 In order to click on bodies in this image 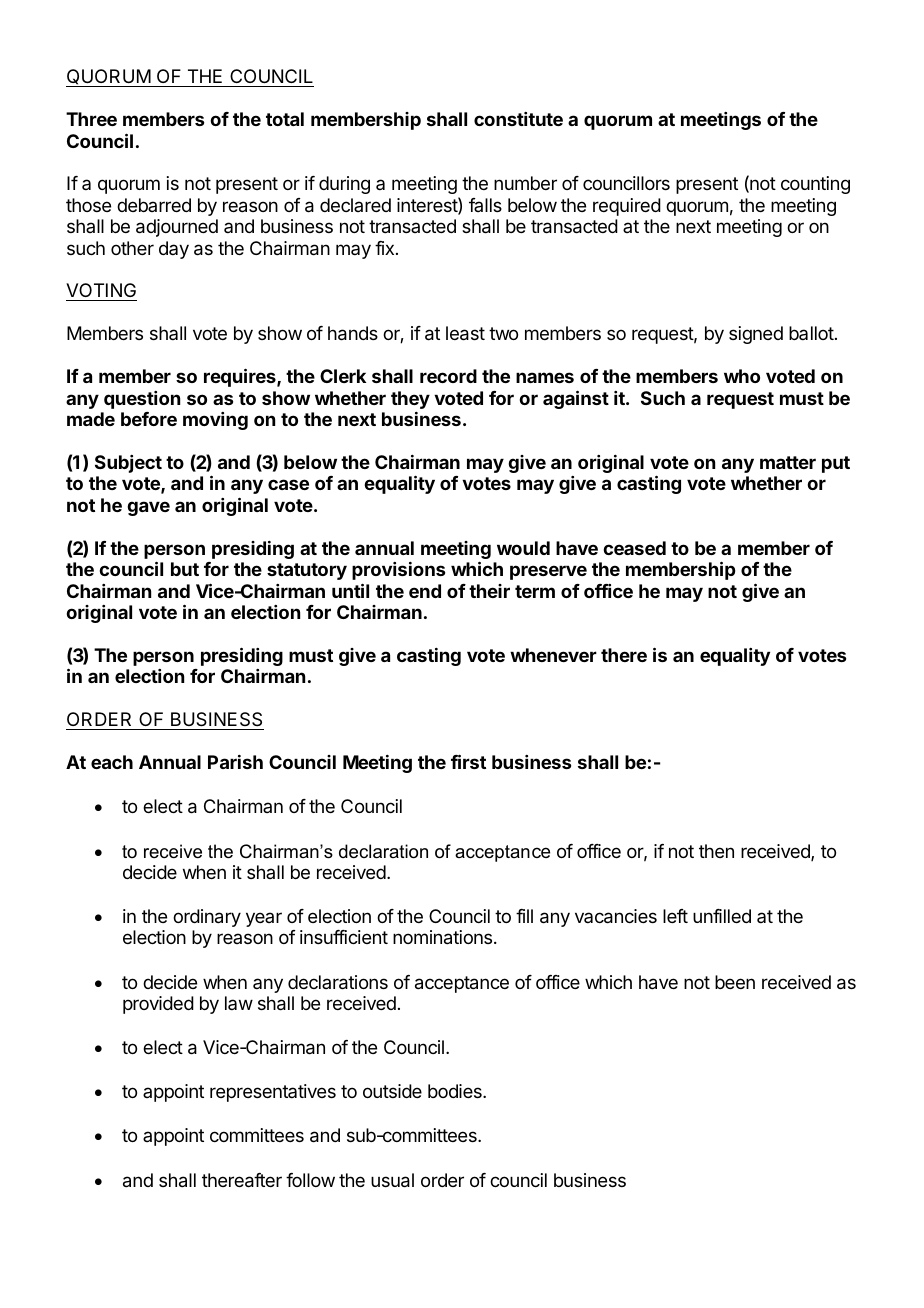, I will do `click(456, 1091)`.
